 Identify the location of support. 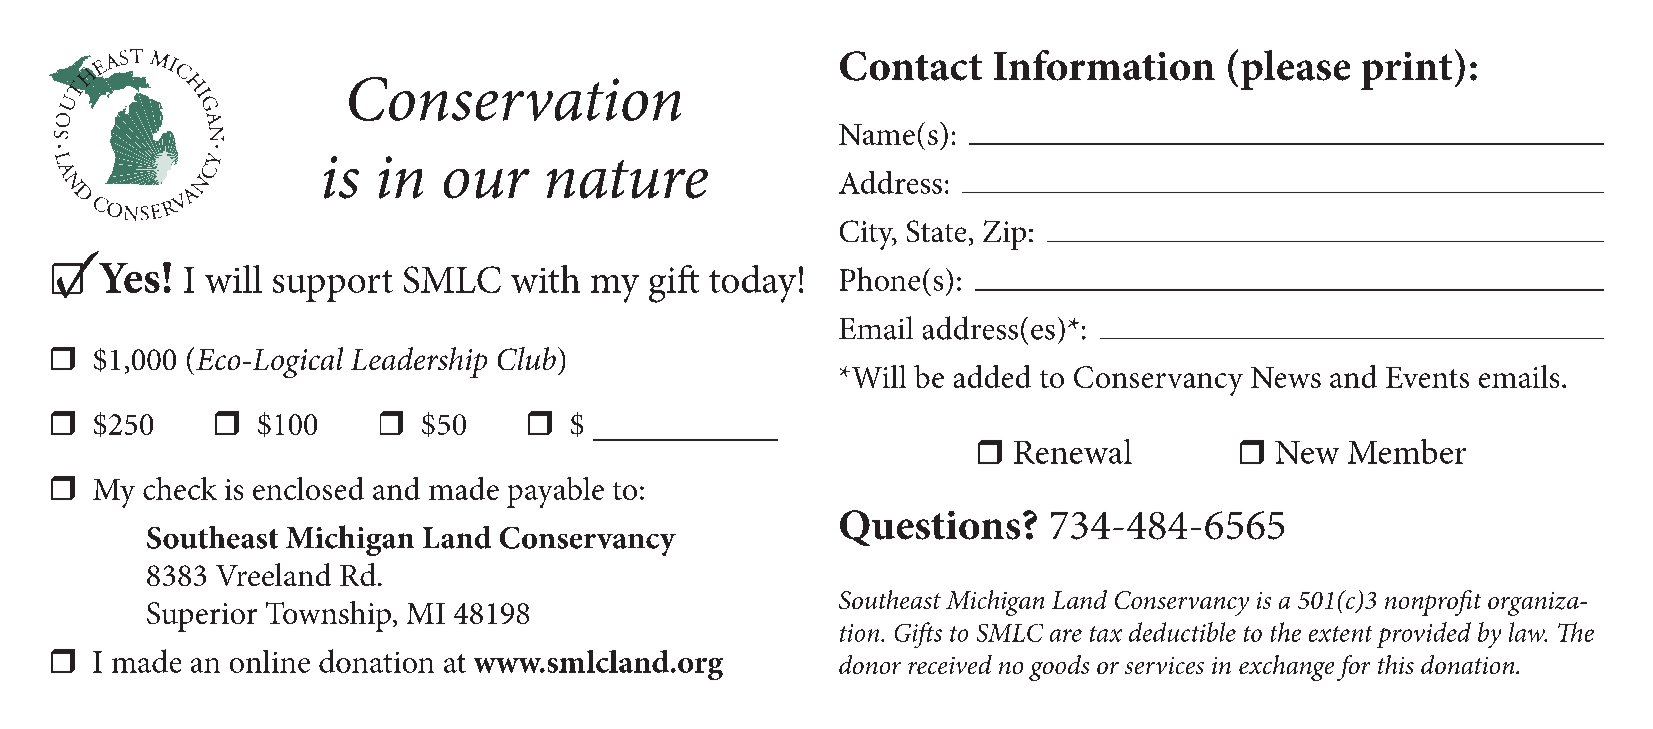
(333, 286).
